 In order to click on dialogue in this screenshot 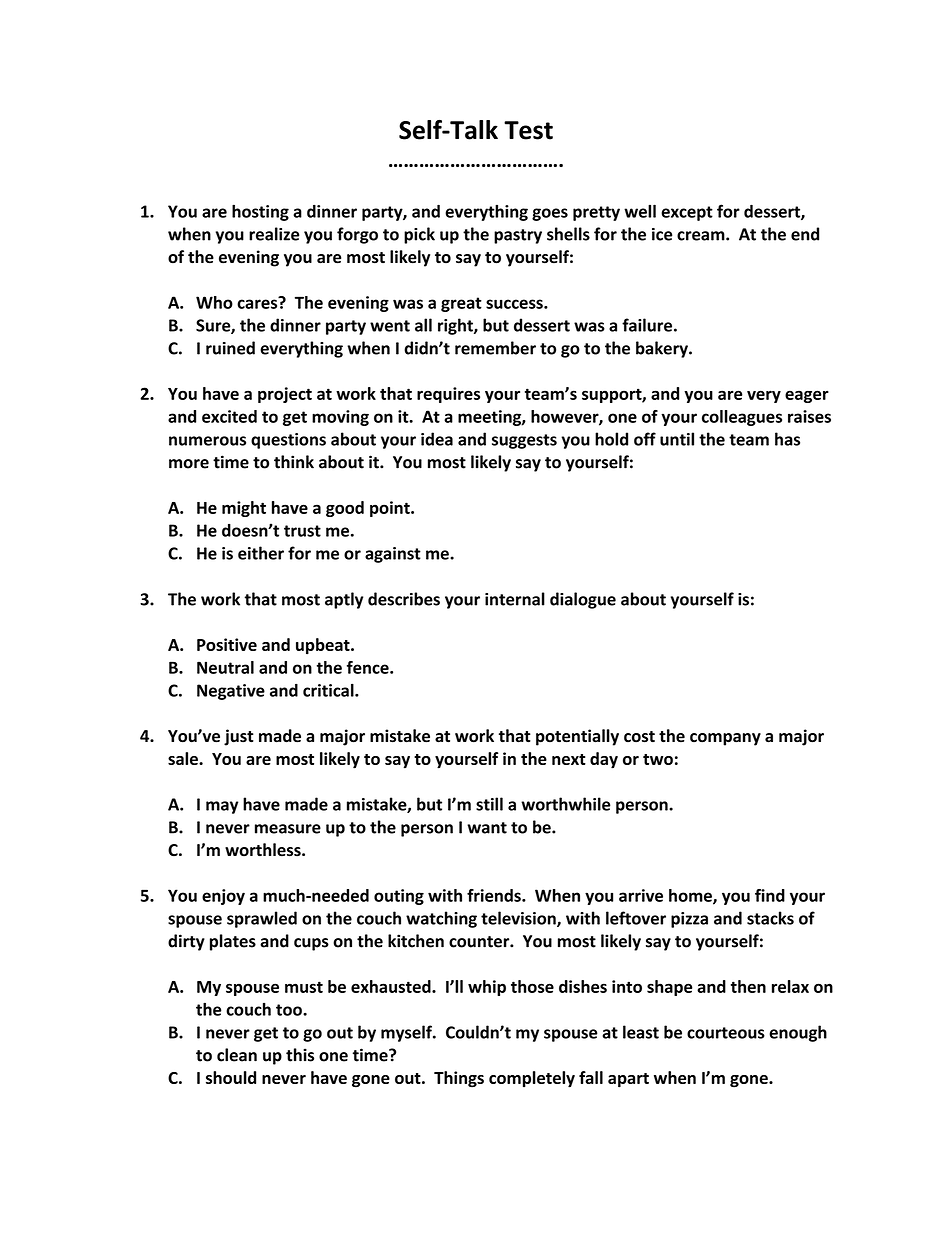, I will do `click(583, 600)`.
